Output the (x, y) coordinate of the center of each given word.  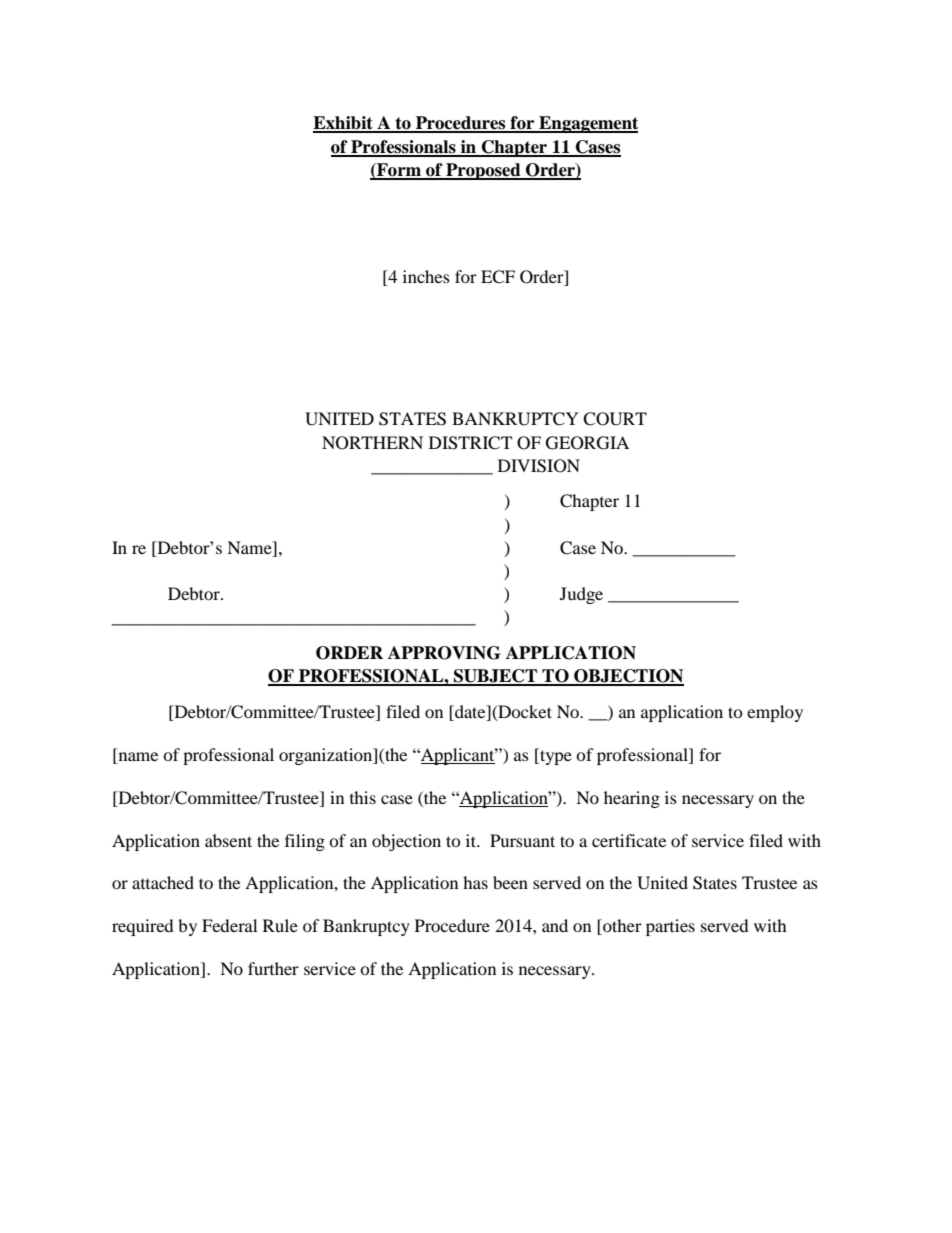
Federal (229, 925)
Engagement (587, 124)
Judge (581, 595)
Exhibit (344, 124)
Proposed (483, 171)
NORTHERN (372, 443)
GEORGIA (587, 443)
